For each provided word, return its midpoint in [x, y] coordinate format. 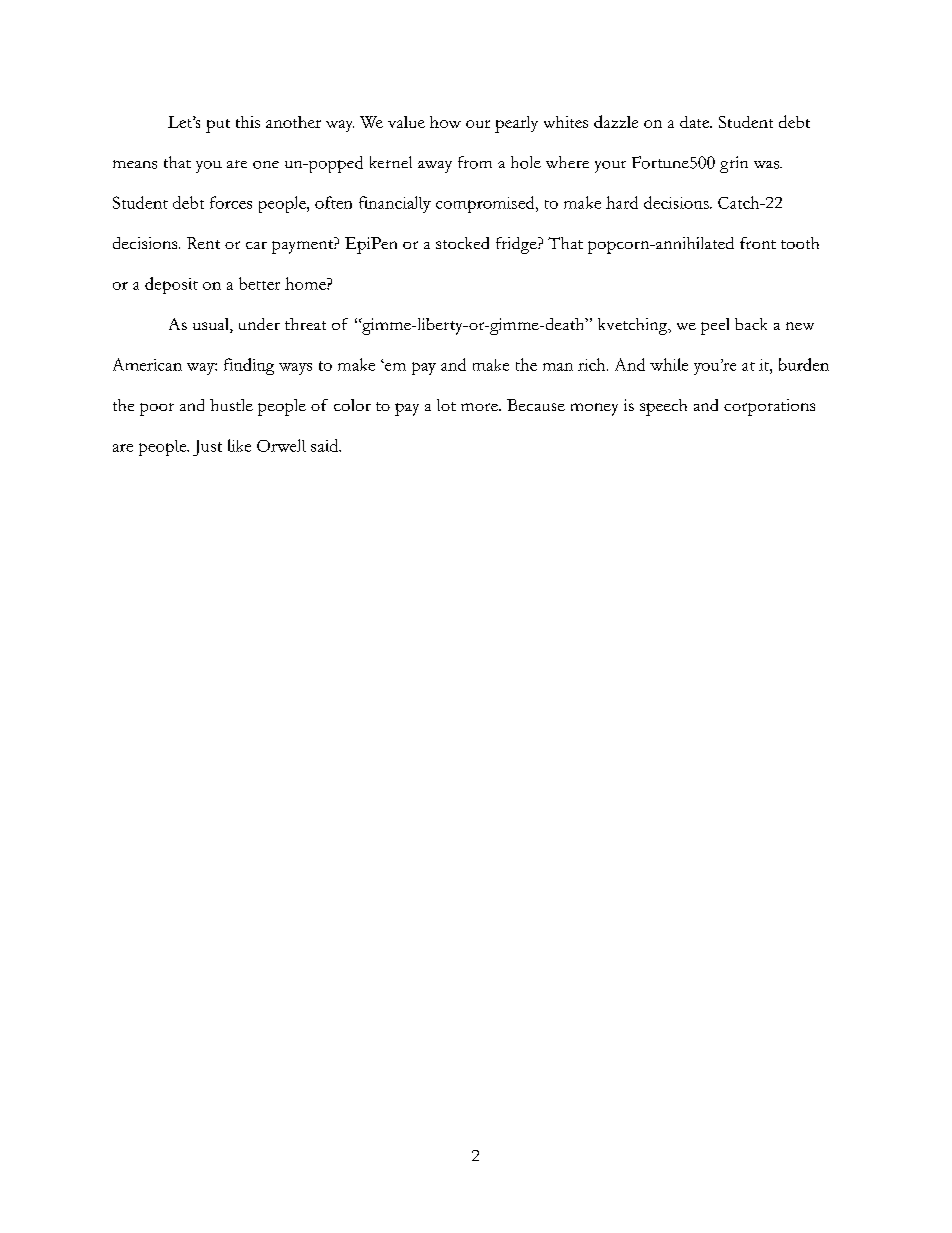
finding [249, 366]
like [239, 445]
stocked [462, 243]
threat [305, 324]
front [758, 243]
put [218, 126]
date [696, 122]
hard [622, 202]
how [445, 122]
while [669, 364]
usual [212, 325]
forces [231, 202]
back [751, 324]
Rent [203, 243]
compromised [486, 204]
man [558, 367]
